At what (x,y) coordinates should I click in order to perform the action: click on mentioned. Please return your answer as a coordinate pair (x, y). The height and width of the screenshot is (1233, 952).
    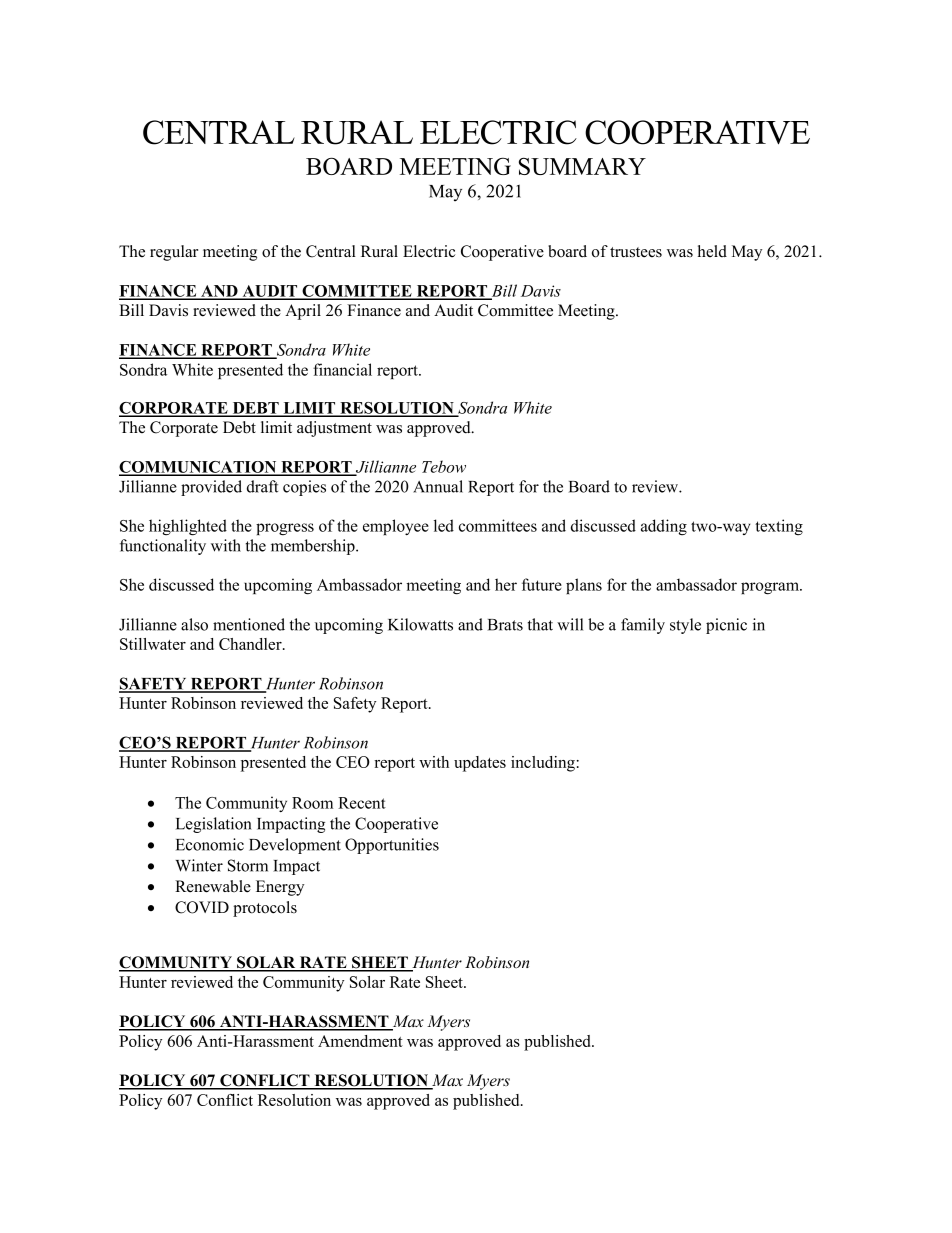
    Looking at the image, I should click on (249, 624).
